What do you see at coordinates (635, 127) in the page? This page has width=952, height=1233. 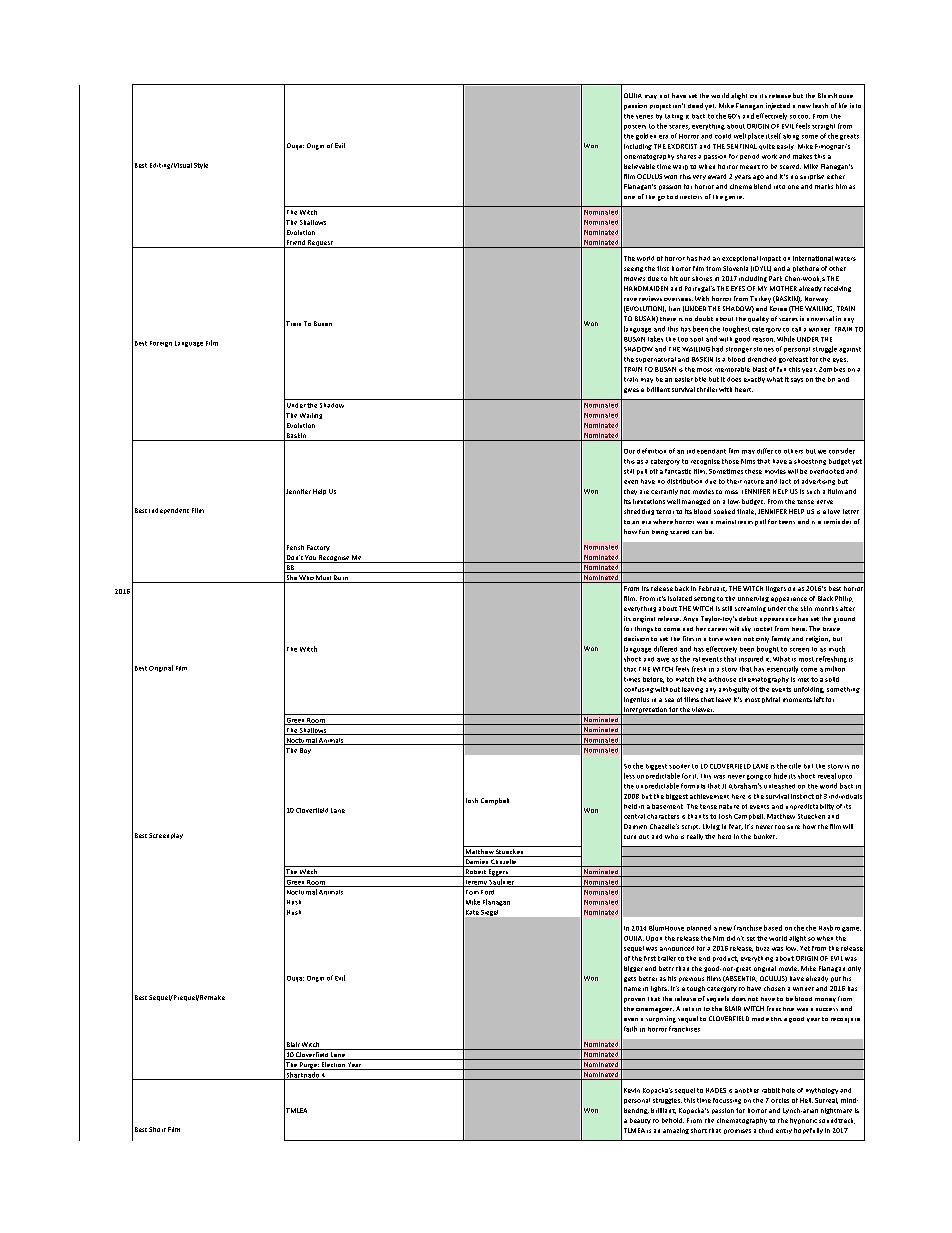 I see `posters` at bounding box center [635, 127].
